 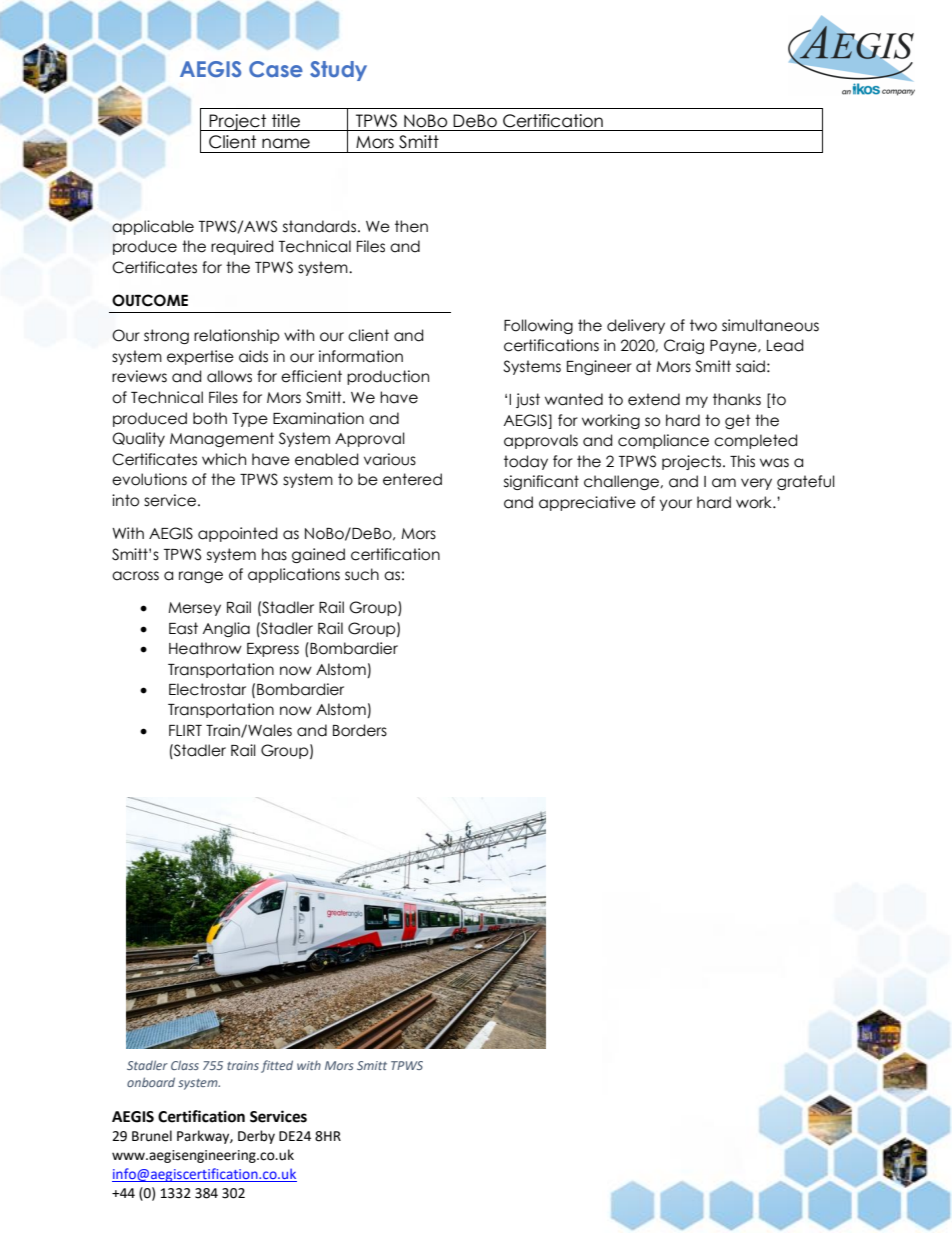 What do you see at coordinates (276, 69) in the page?
I see `Case` at bounding box center [276, 69].
